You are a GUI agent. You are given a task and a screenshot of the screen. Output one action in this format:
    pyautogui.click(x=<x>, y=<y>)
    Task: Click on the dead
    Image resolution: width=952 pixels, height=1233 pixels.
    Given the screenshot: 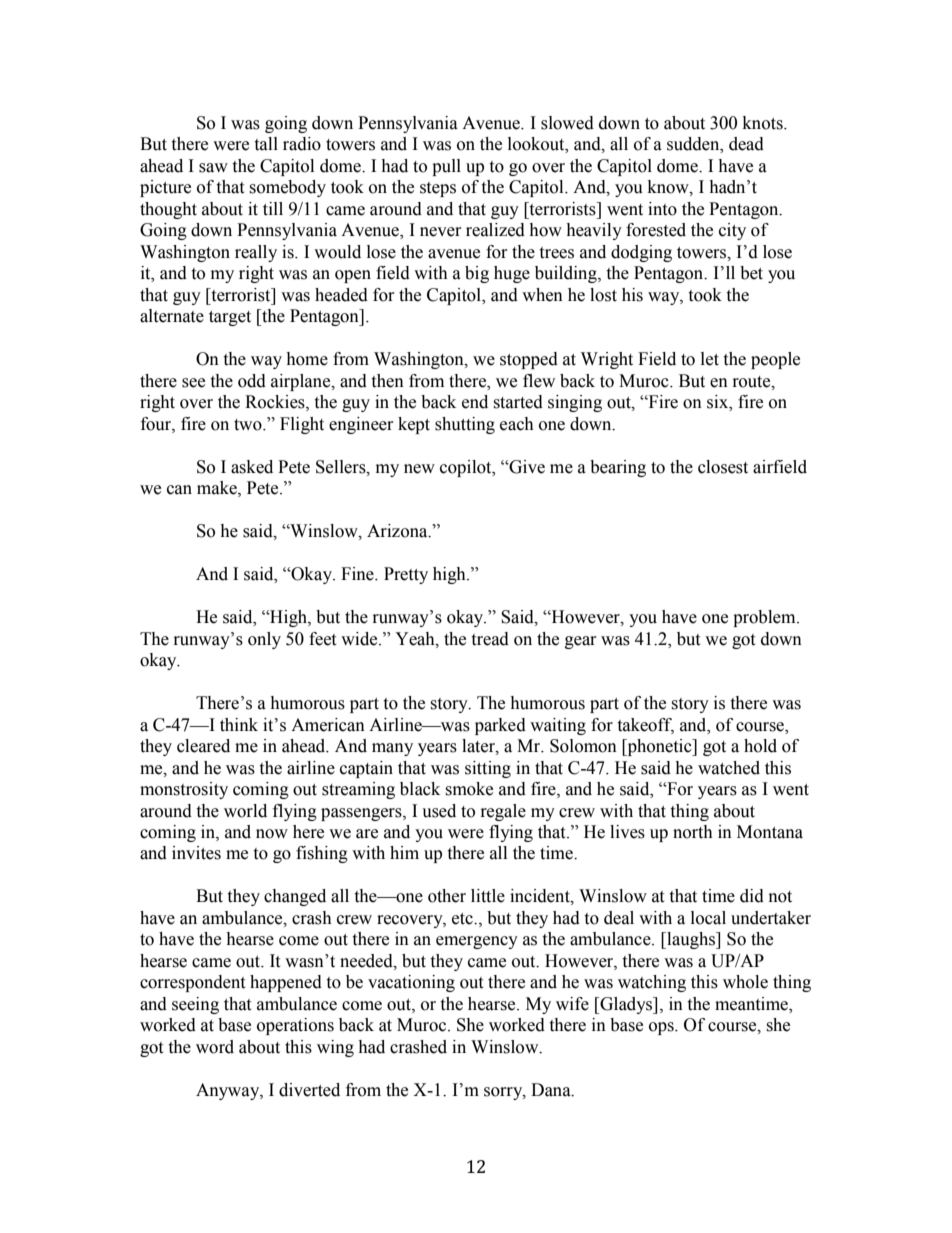 What is the action you would take?
    pyautogui.click(x=746, y=144)
